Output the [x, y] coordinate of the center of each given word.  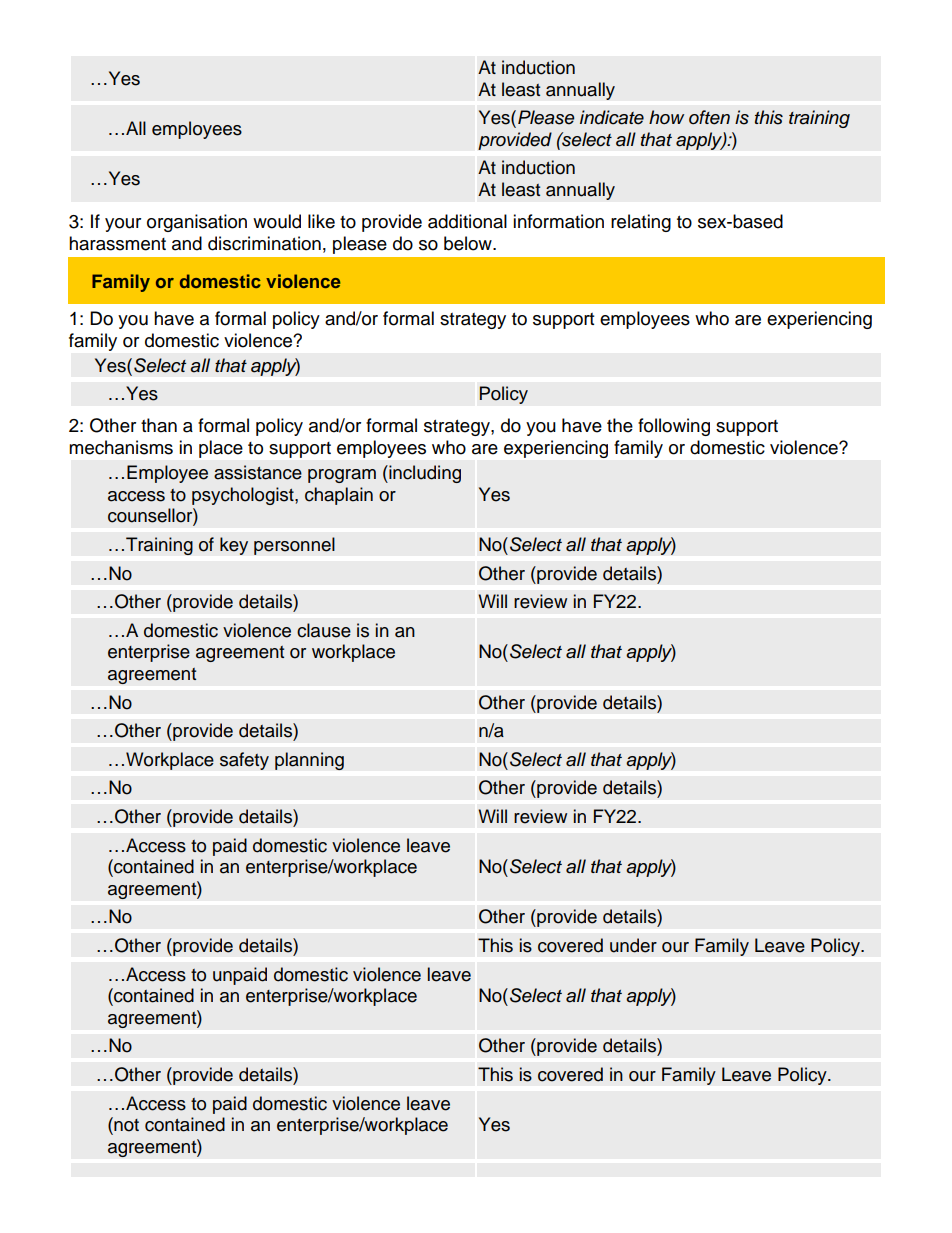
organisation [197, 223]
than [159, 425]
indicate [612, 117]
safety [244, 761]
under [633, 945]
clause [324, 630]
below [469, 243]
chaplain [339, 496]
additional [467, 221]
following [674, 427]
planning [309, 761]
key [234, 546]
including [424, 474]
